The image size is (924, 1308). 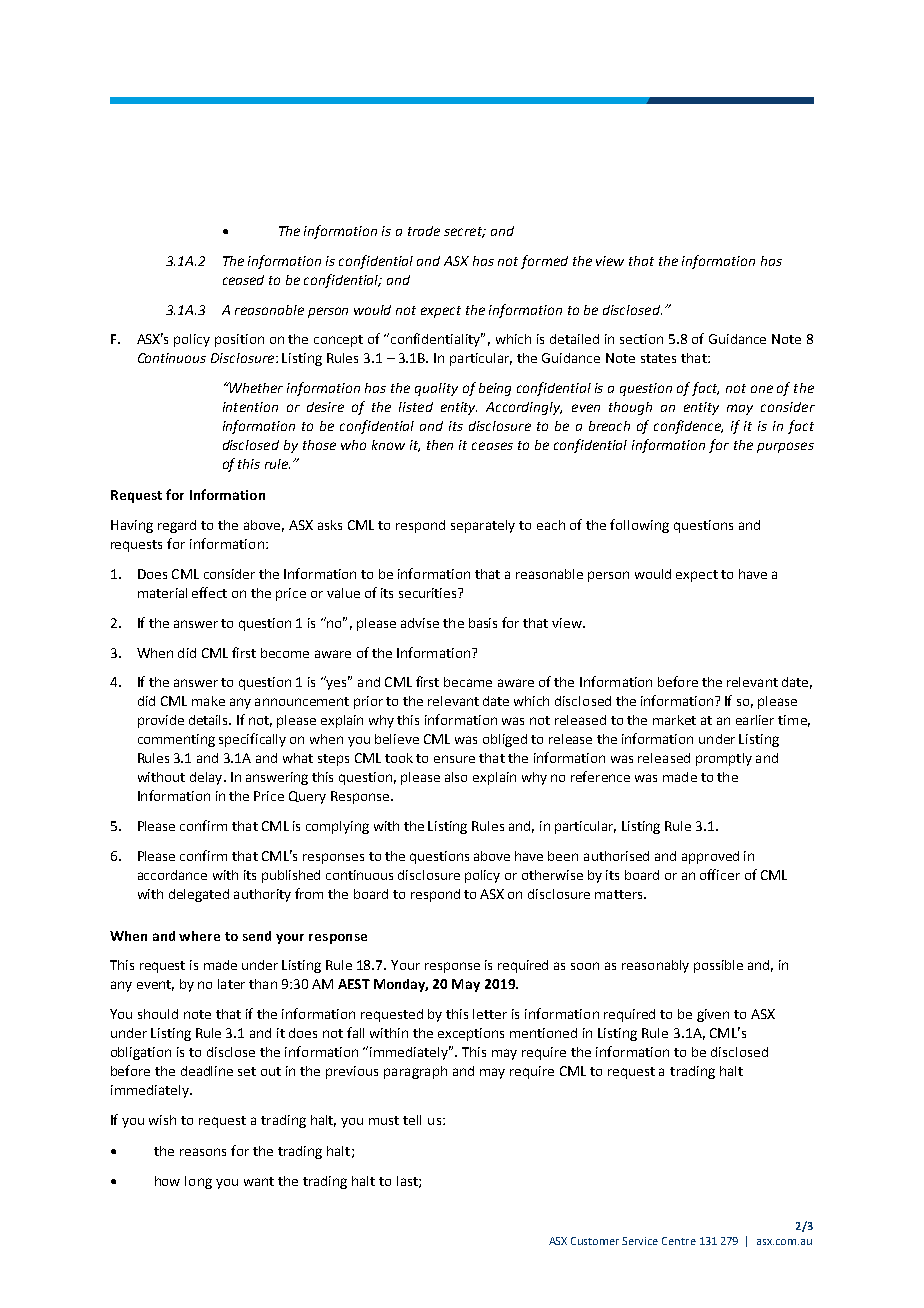 What do you see at coordinates (490, 1014) in the document?
I see `letter` at bounding box center [490, 1014].
